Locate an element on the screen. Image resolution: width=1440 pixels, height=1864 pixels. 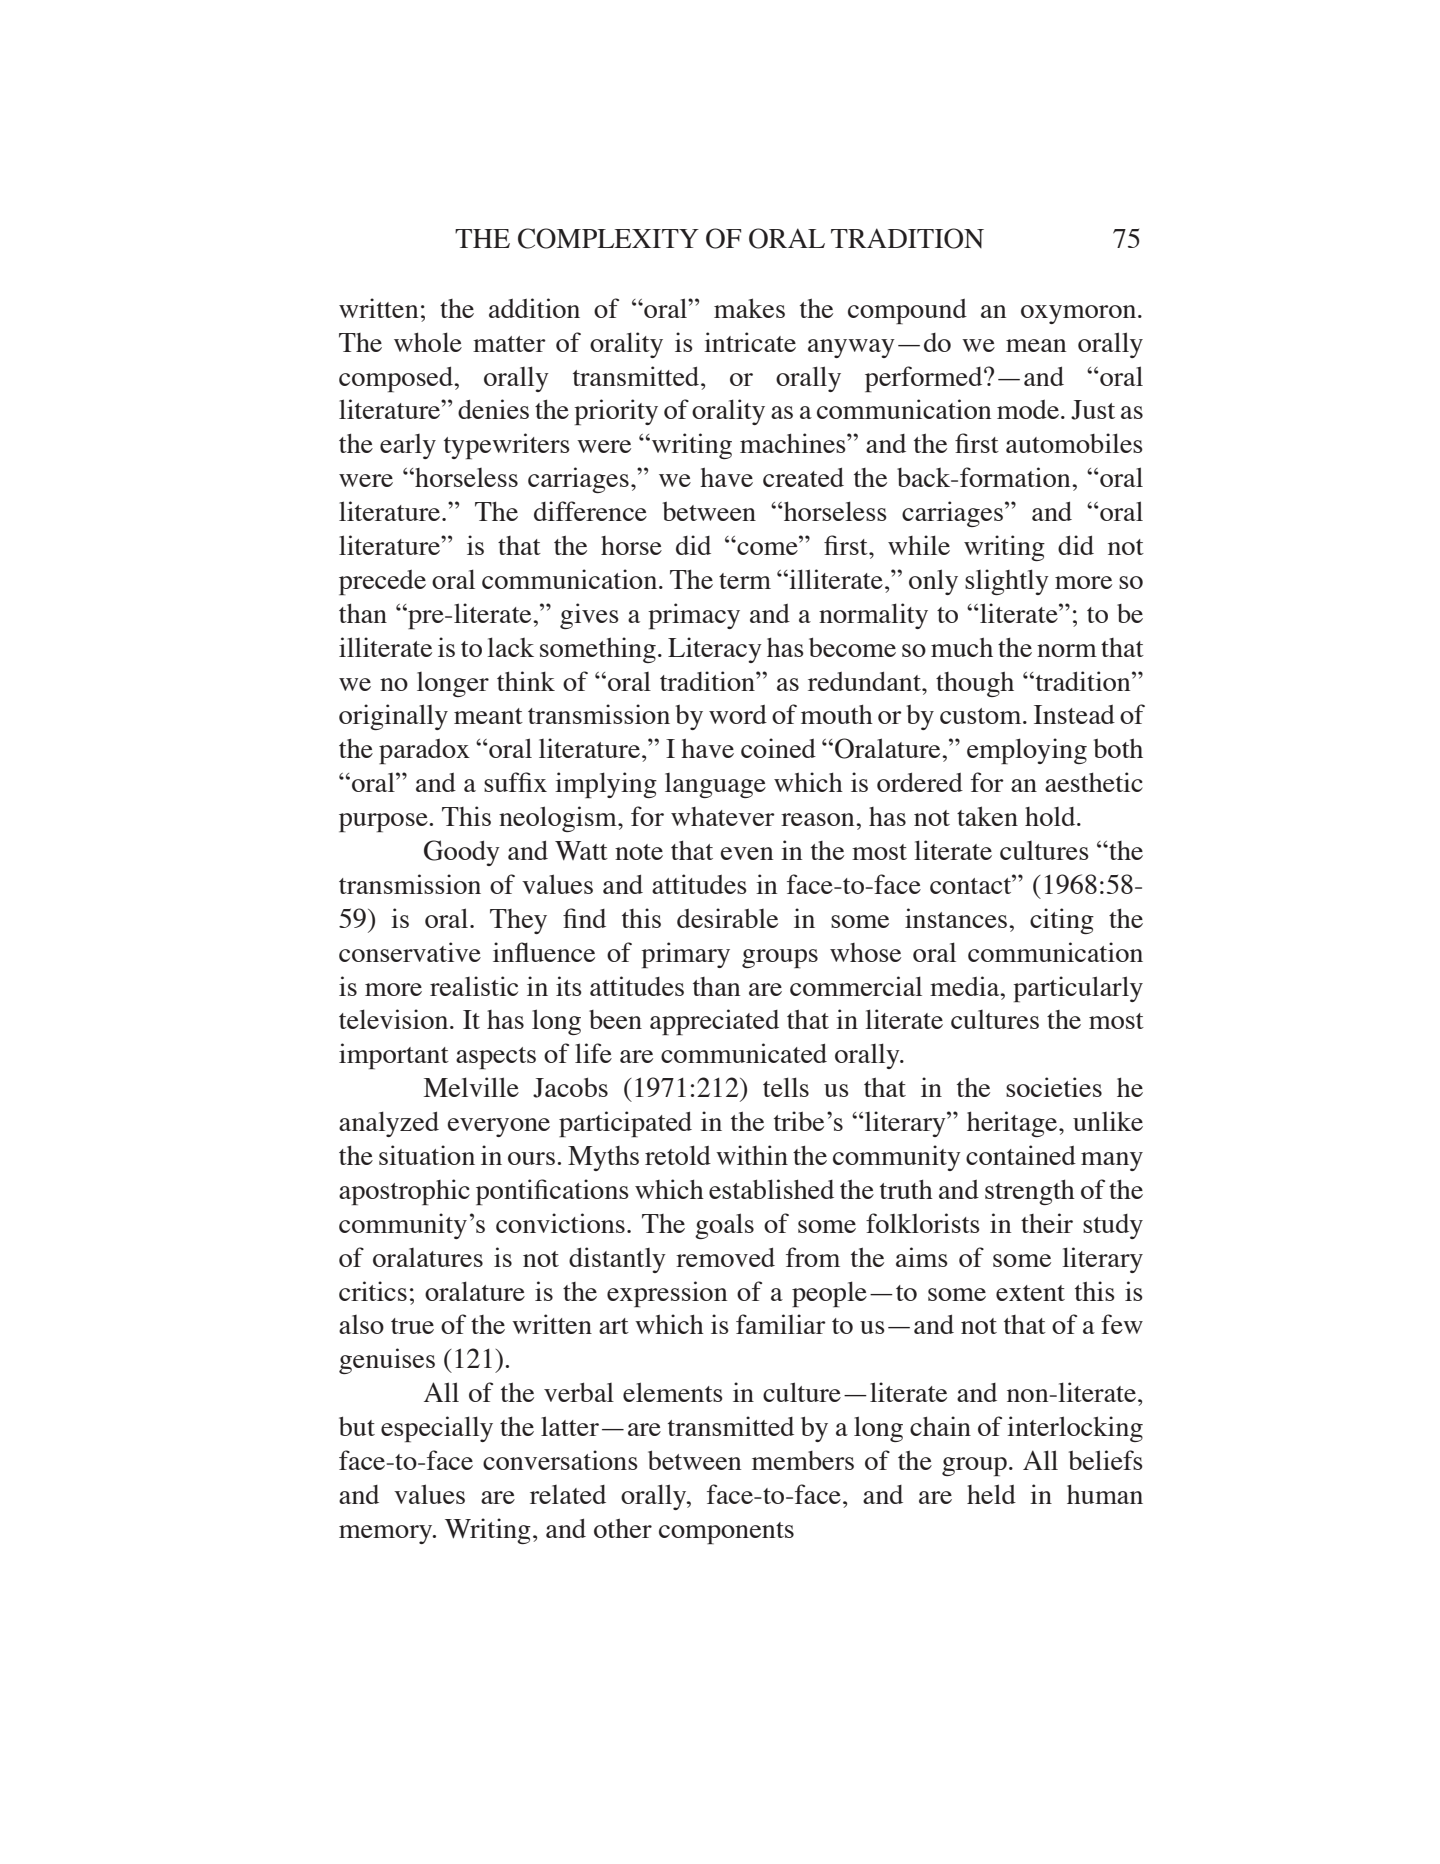
memory is located at coordinates (387, 1534).
